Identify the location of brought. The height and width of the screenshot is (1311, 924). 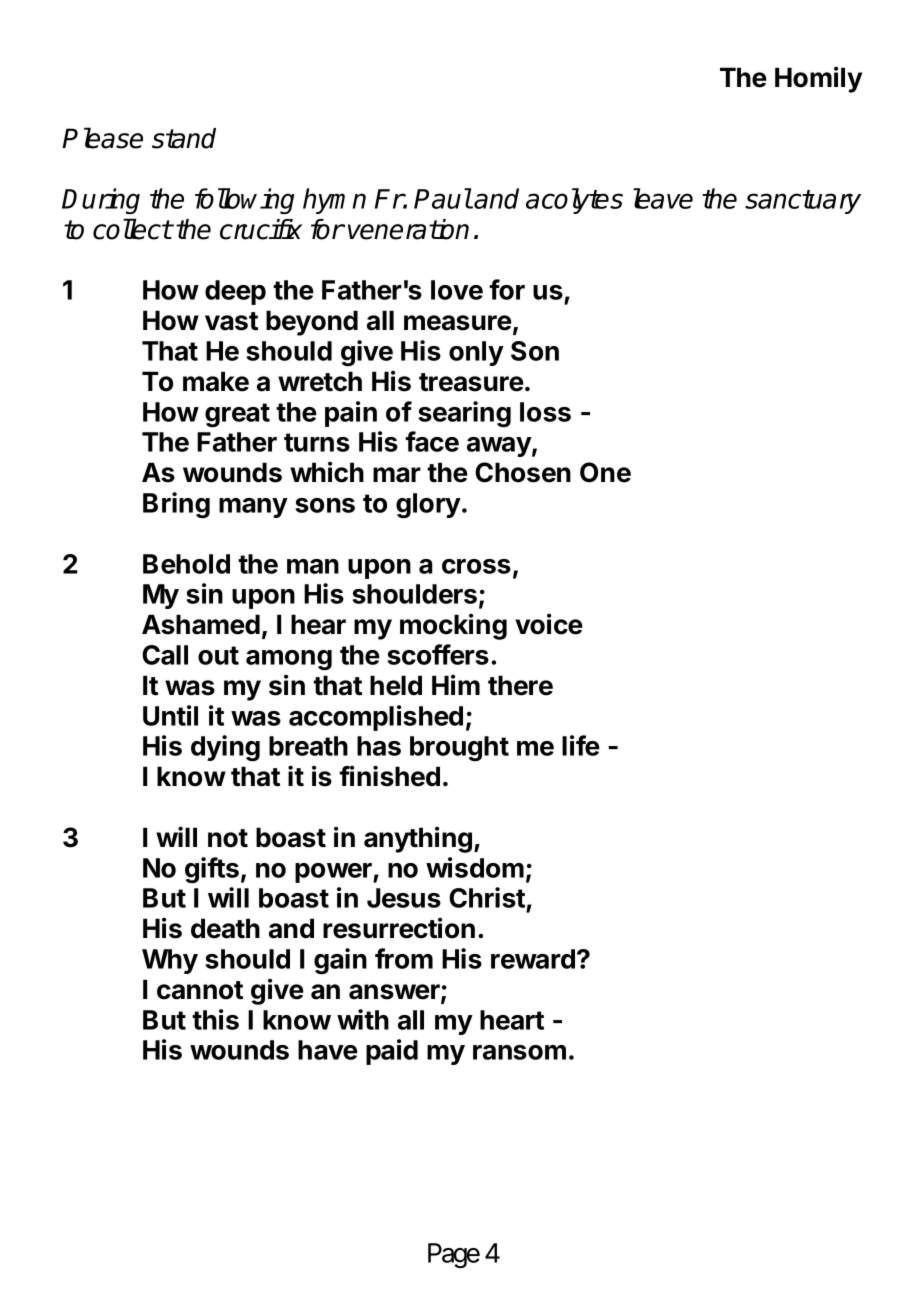
(459, 748).
